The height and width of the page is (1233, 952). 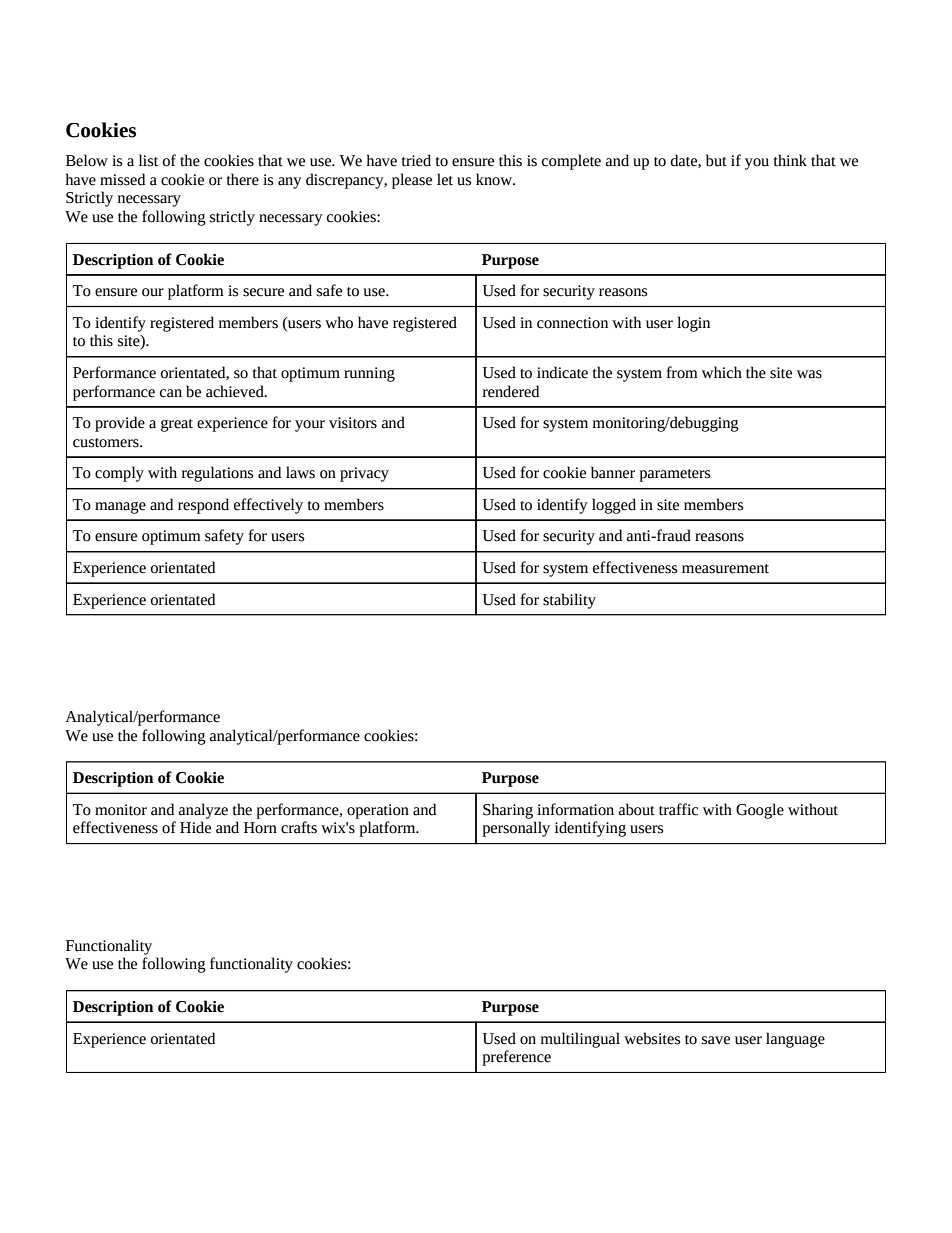 I want to click on list, so click(x=148, y=160).
